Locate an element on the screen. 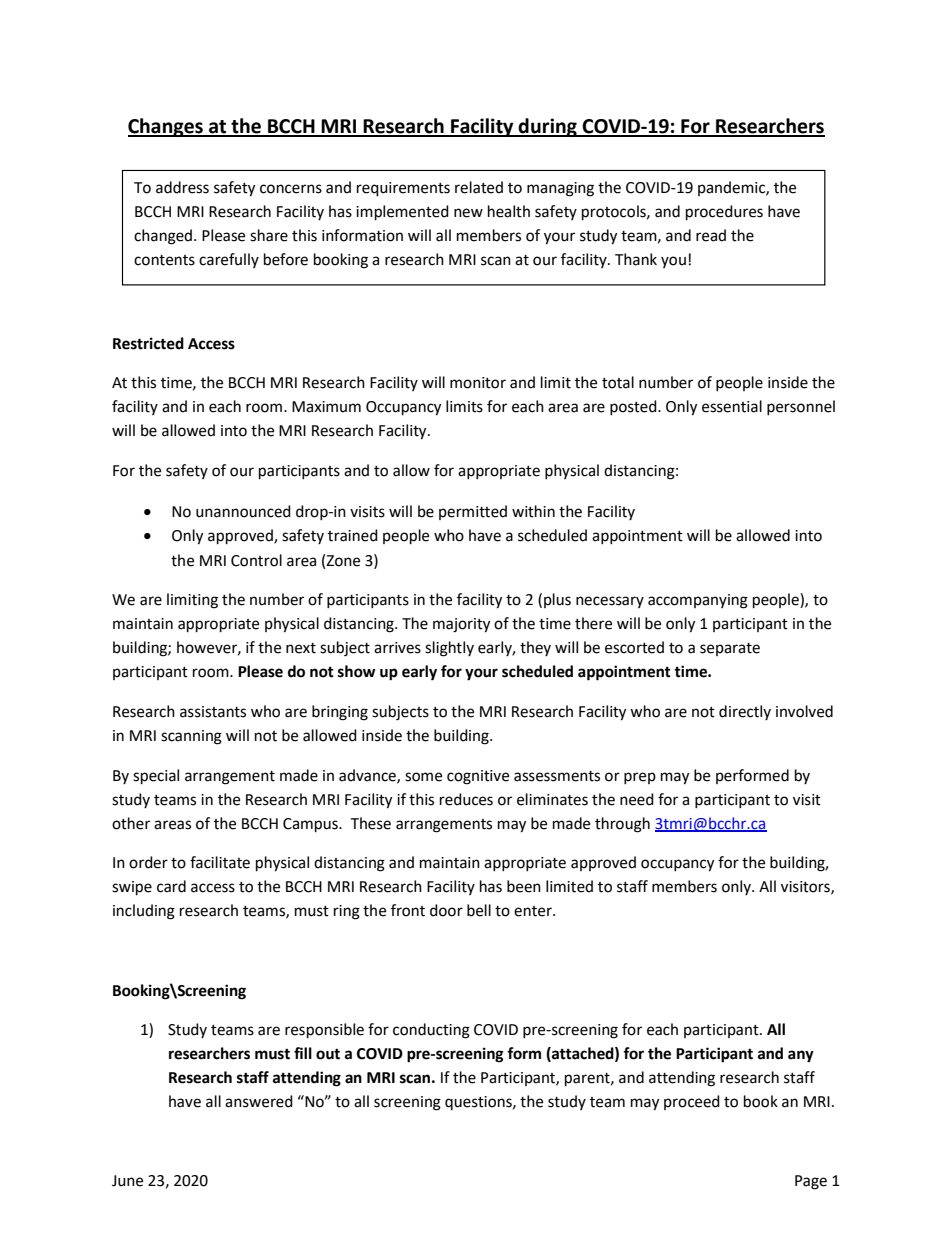 This screenshot has width=952, height=1233. permitted is located at coordinates (473, 512).
